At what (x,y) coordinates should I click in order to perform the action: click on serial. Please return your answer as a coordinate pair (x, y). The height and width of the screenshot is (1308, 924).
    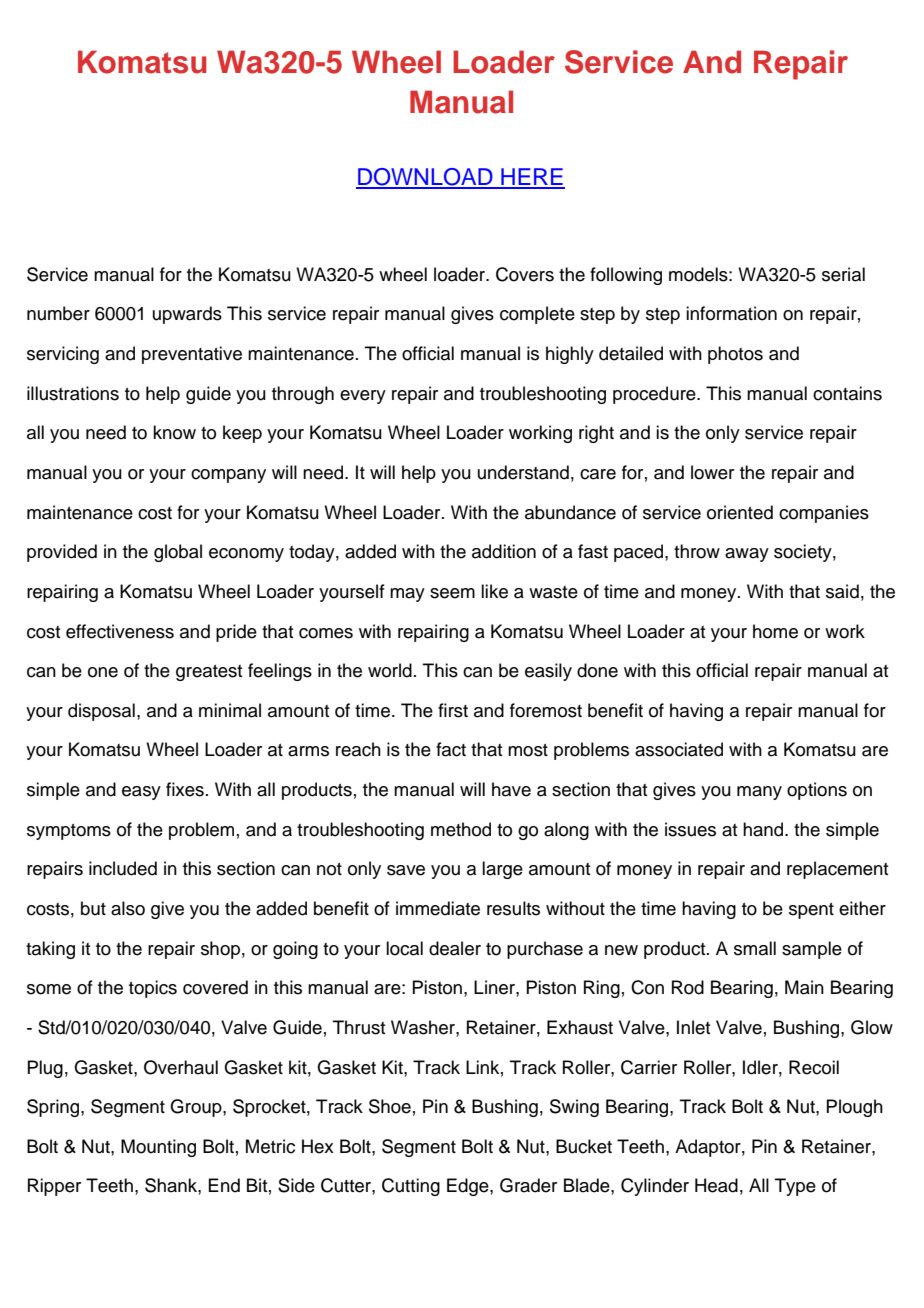
    Looking at the image, I should click on (843, 274).
